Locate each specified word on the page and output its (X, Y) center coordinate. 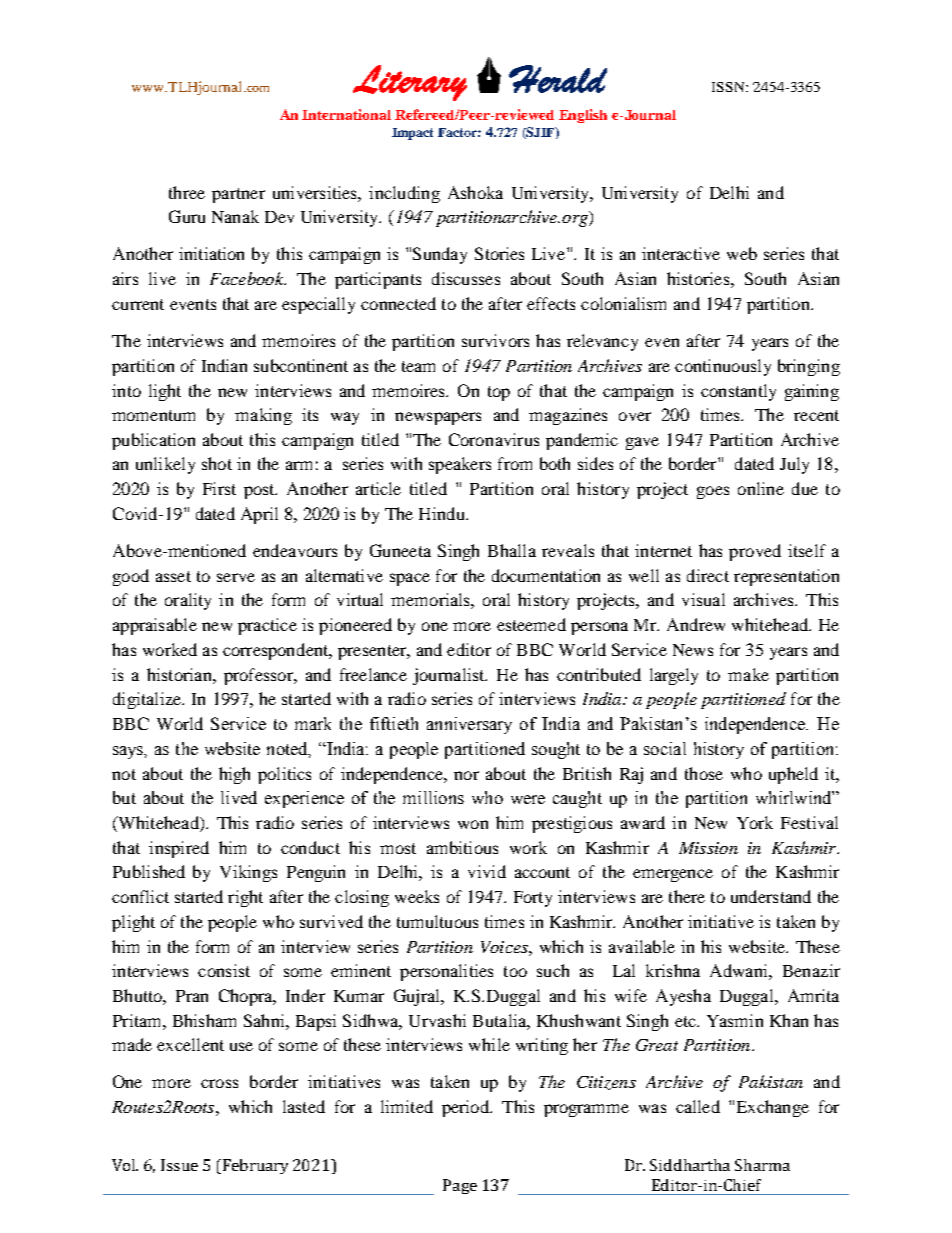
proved (755, 552)
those (704, 773)
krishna (673, 970)
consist (224, 970)
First (219, 488)
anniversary (469, 725)
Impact (412, 134)
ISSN (729, 87)
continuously (723, 367)
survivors (495, 340)
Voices (505, 947)
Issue (179, 1165)
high (234, 775)
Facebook (248, 278)
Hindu (443, 513)
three (187, 192)
